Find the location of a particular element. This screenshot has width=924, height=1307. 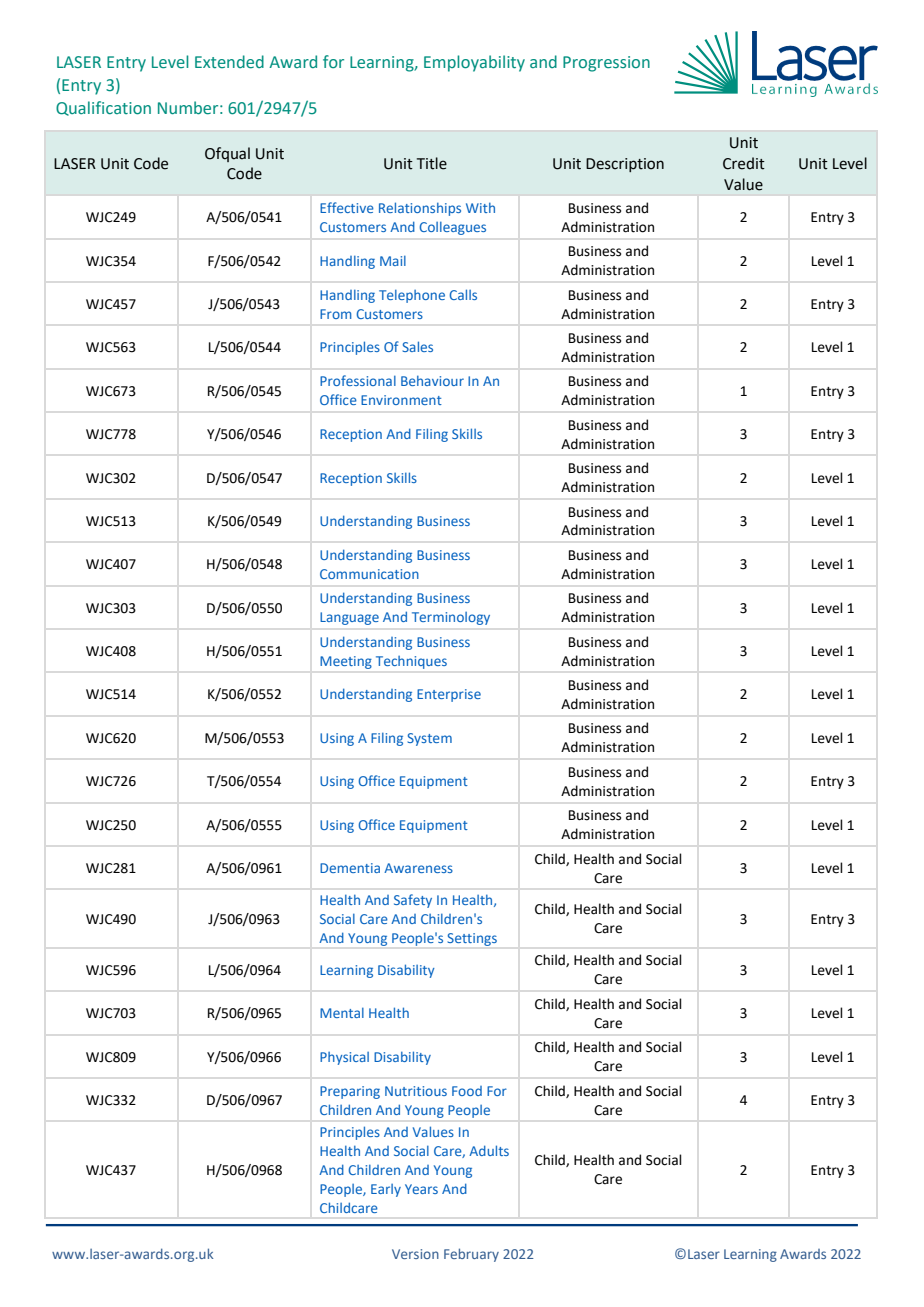

Years is located at coordinates (421, 1189).
